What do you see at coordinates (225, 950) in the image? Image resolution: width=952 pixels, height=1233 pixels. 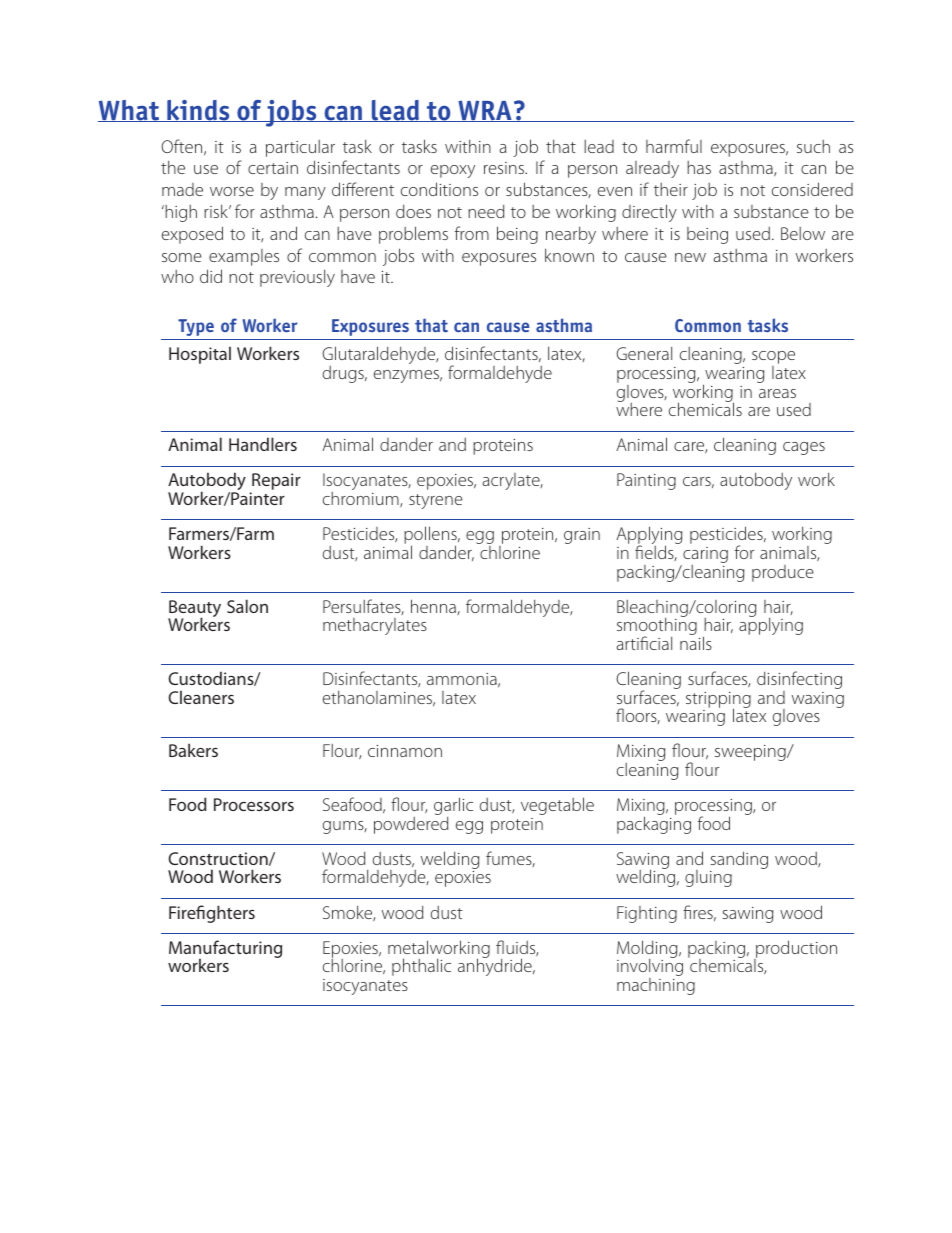 I see `Manufacturing` at bounding box center [225, 950].
